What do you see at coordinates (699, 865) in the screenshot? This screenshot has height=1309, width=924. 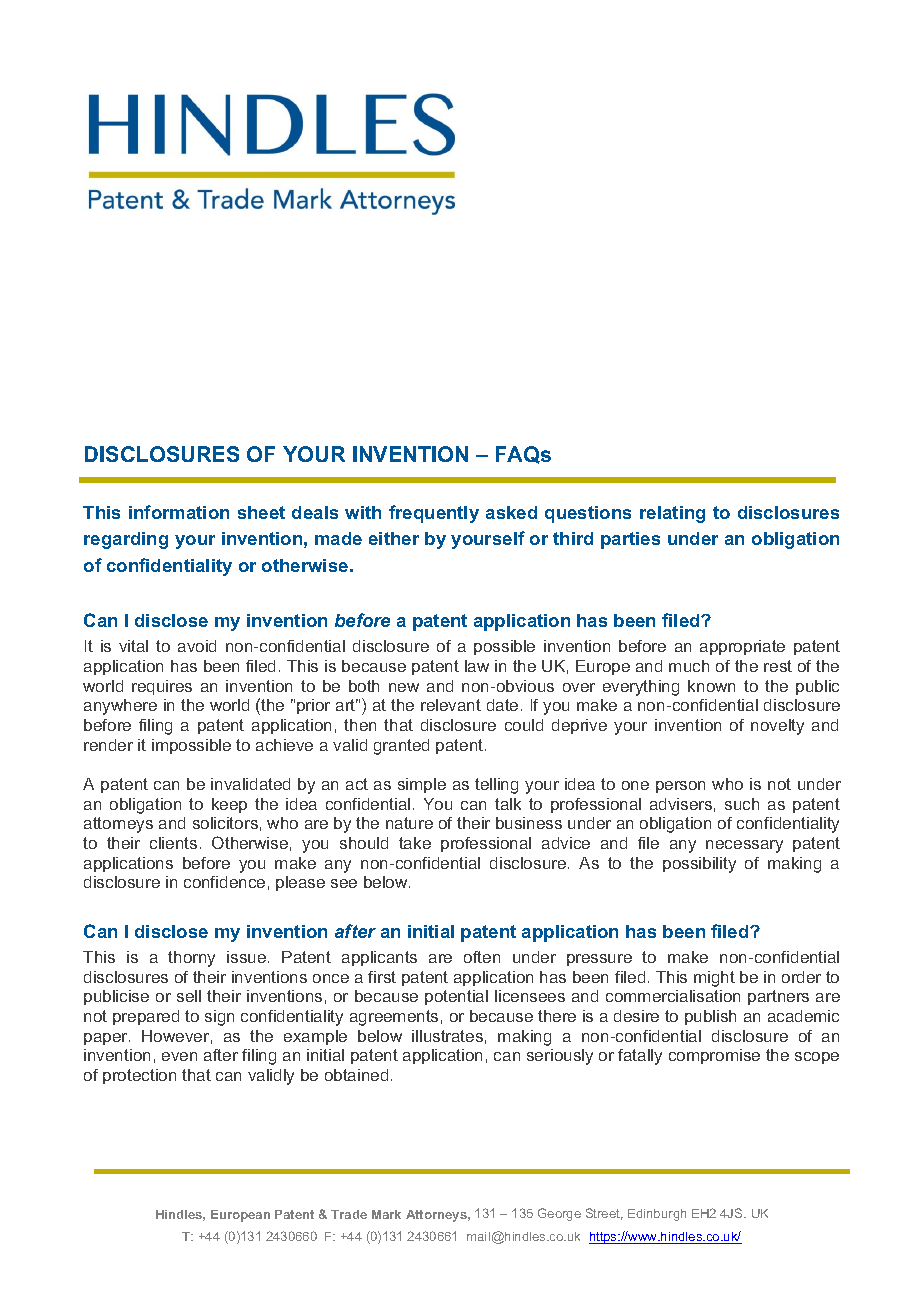 I see `possibility` at bounding box center [699, 865].
